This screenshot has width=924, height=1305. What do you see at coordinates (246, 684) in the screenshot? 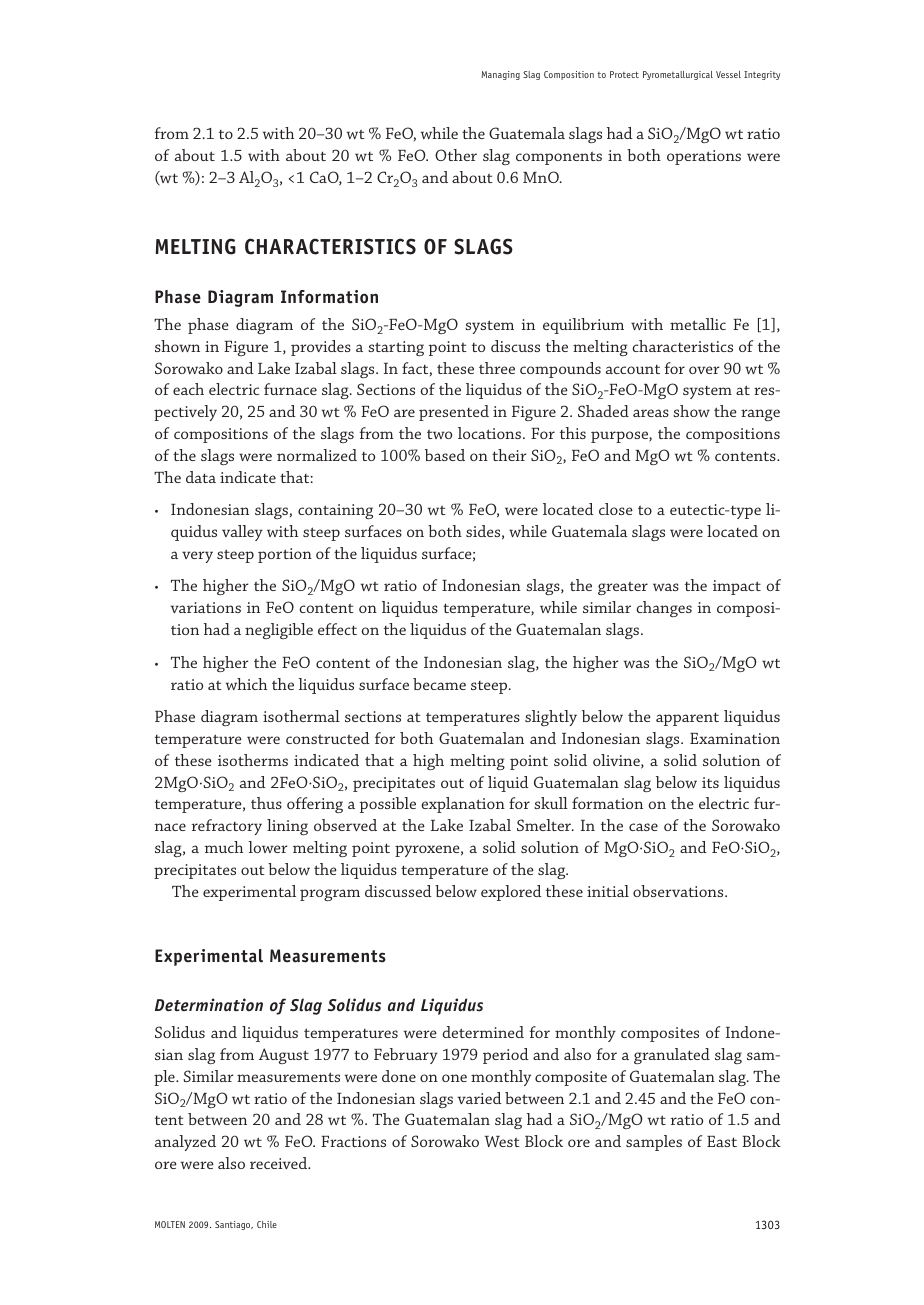
I see `which` at bounding box center [246, 684].
